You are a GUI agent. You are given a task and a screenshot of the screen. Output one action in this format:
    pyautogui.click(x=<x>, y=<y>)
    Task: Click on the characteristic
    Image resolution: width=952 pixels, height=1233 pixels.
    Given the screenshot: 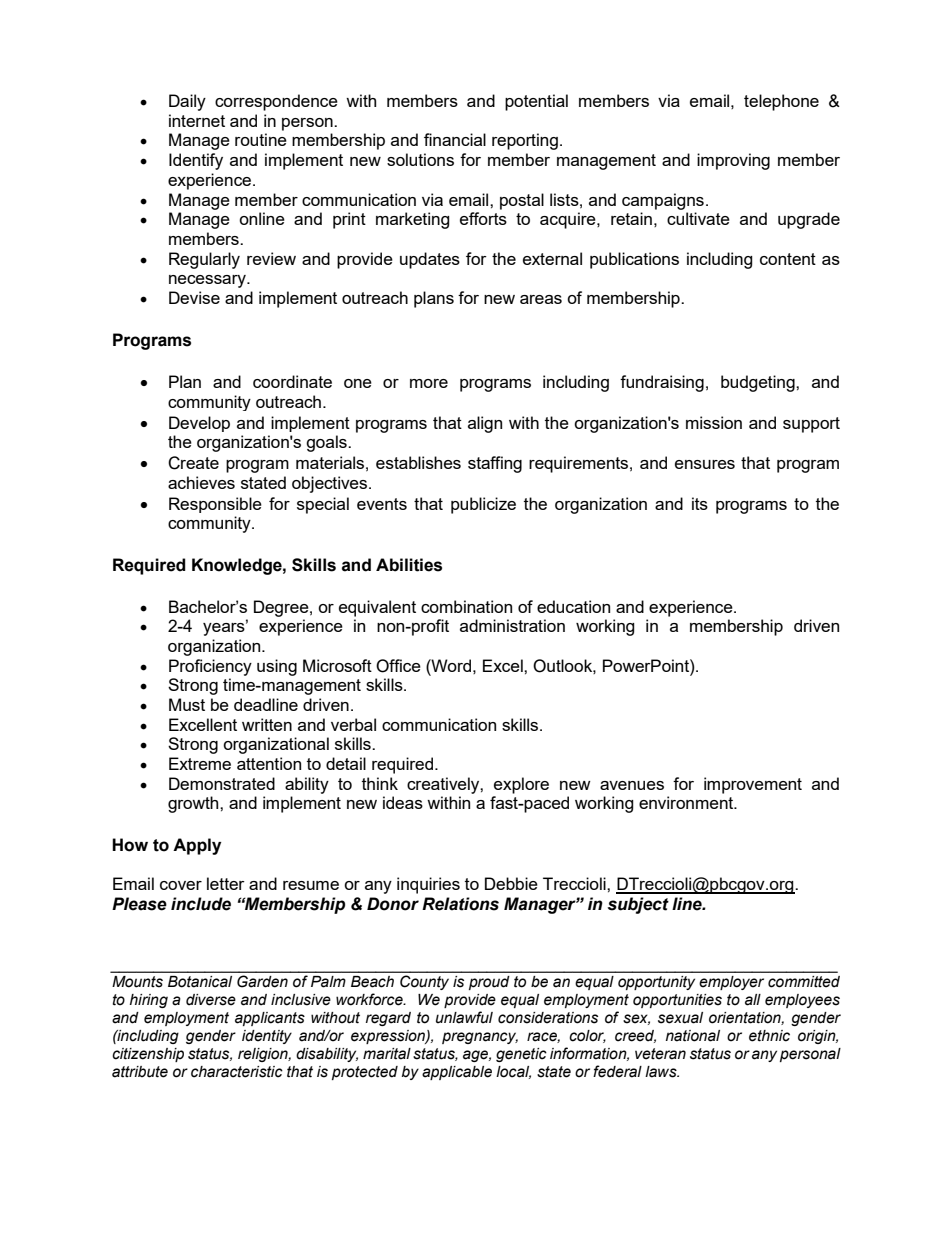 What is the action you would take?
    pyautogui.click(x=237, y=1072)
